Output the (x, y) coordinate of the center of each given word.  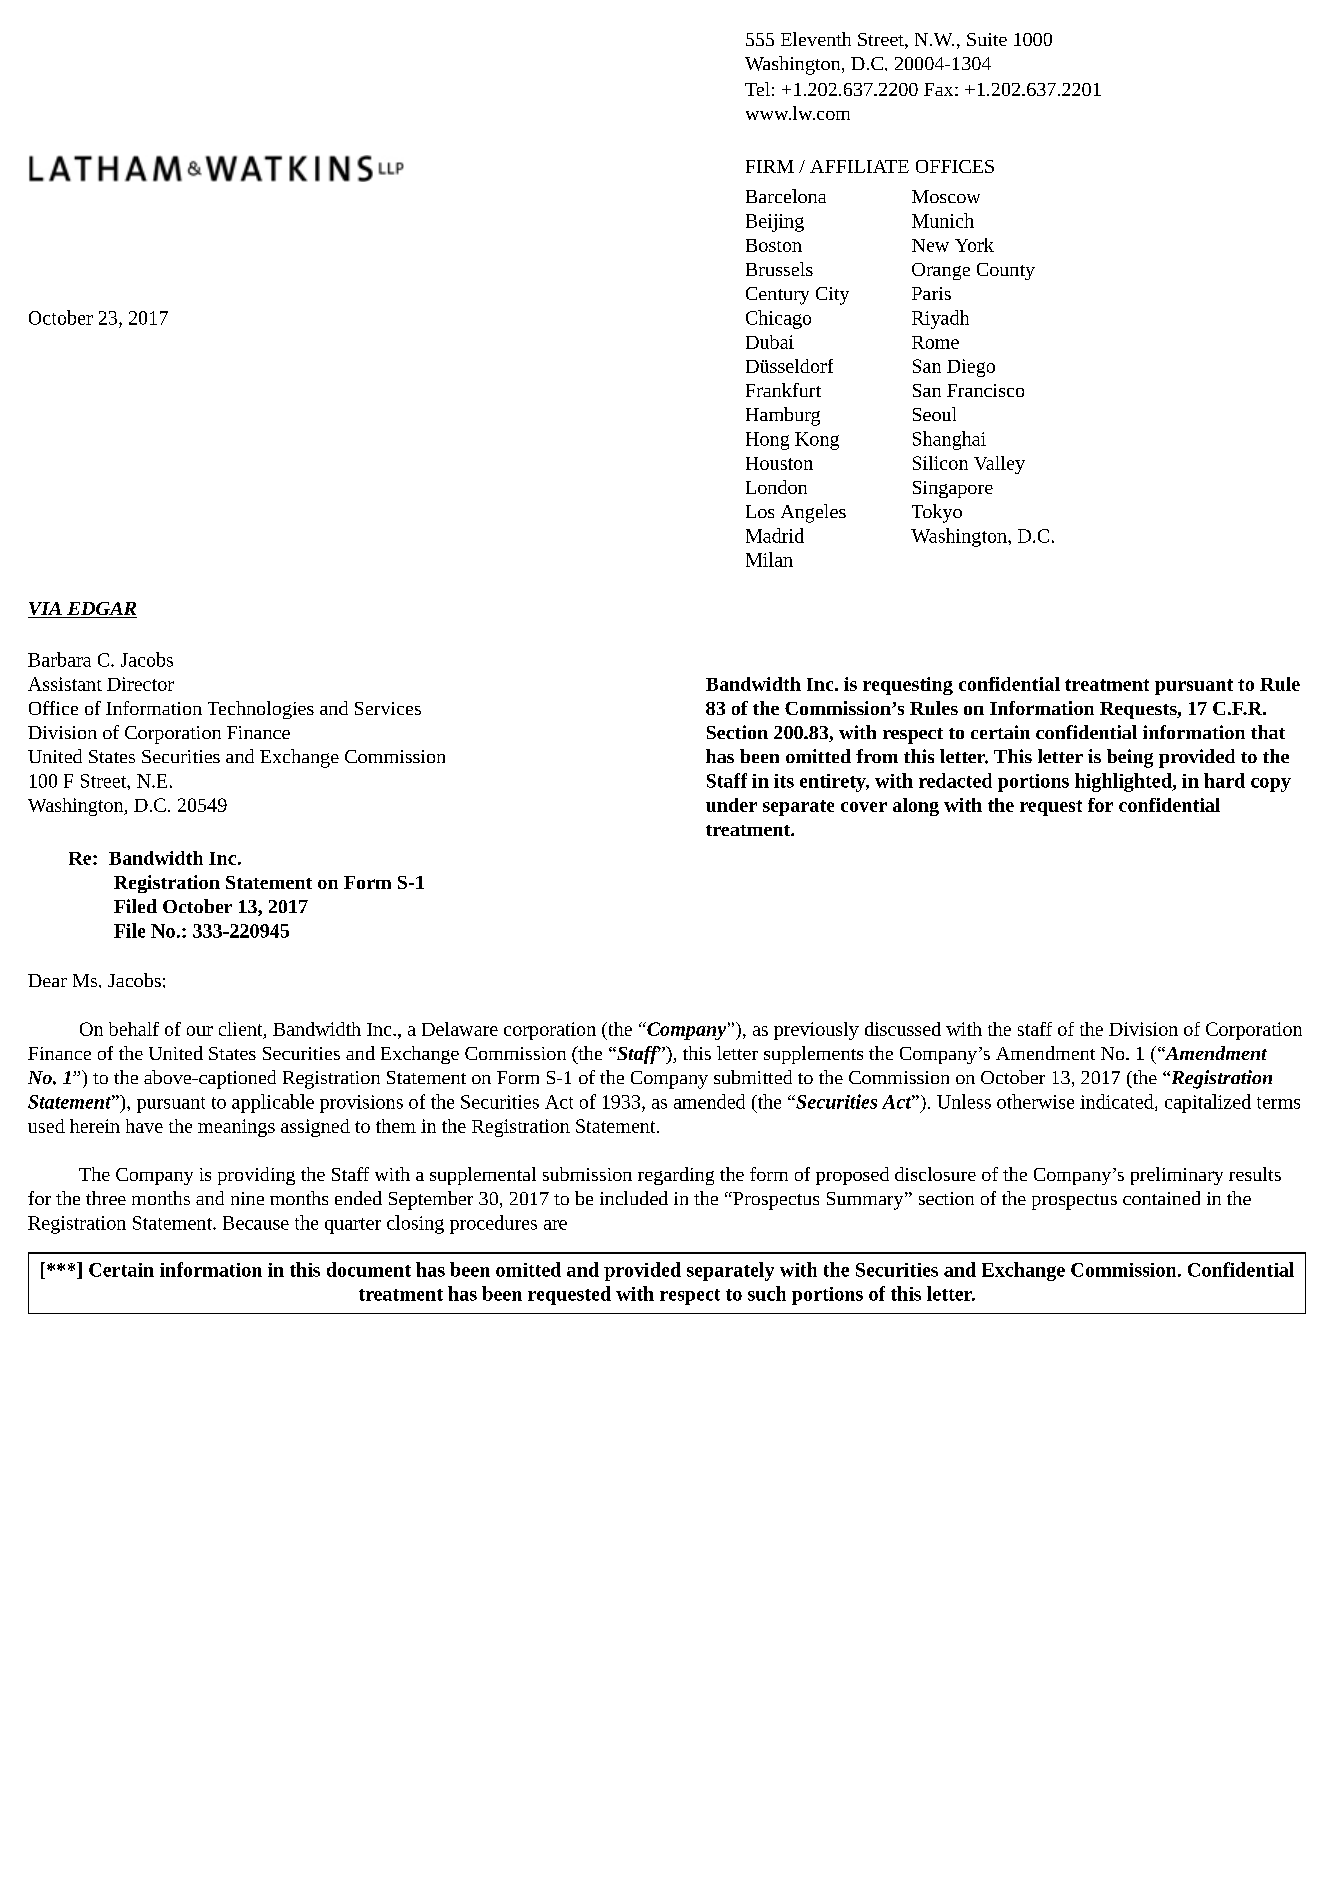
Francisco (985, 390)
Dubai (770, 342)
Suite (987, 39)
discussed (903, 1029)
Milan (769, 559)
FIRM (770, 166)
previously (816, 1031)
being (1130, 758)
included (634, 1198)
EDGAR (101, 610)
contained (1161, 1198)
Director (140, 684)
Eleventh (816, 39)
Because (256, 1223)
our (200, 1031)
